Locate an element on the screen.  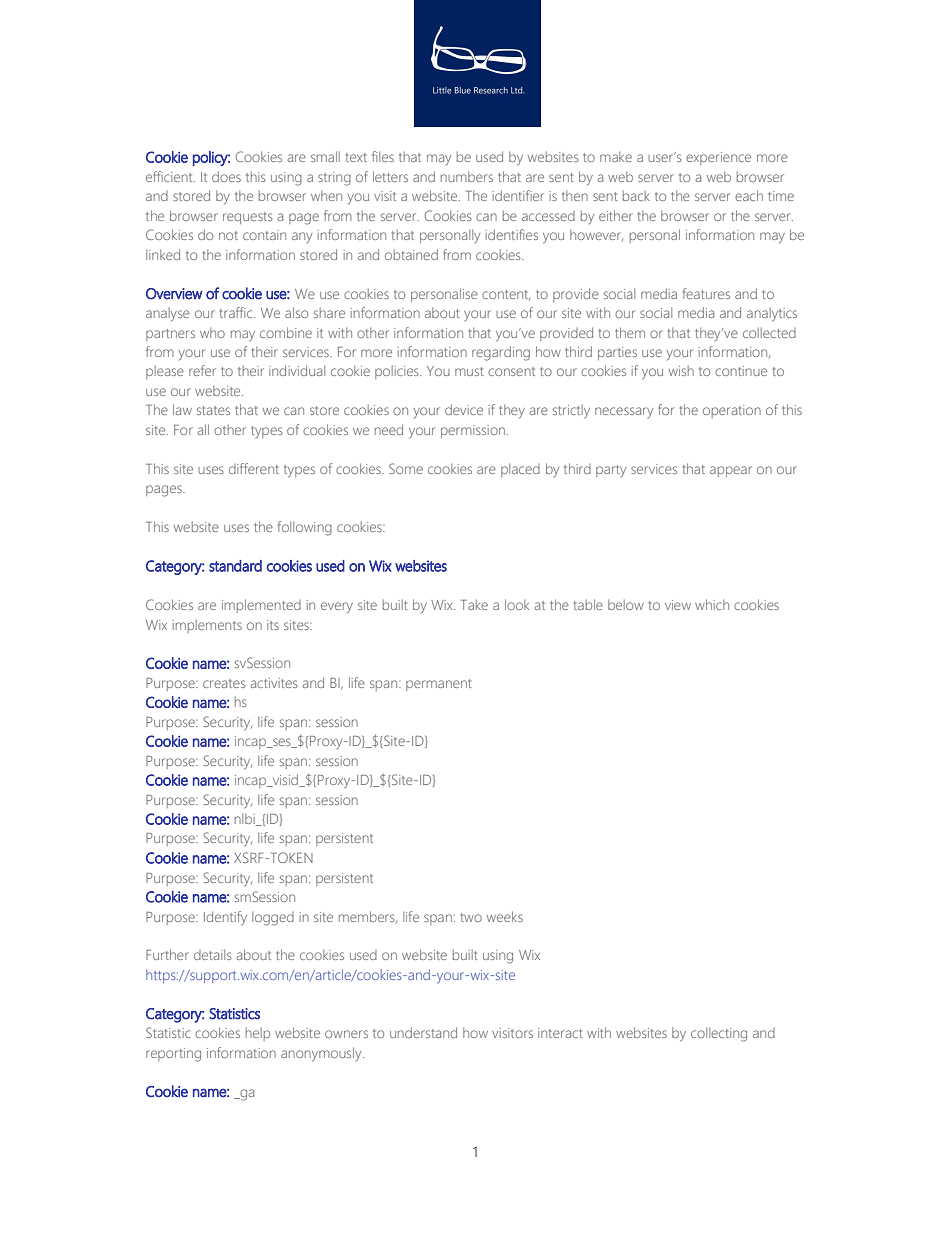
help is located at coordinates (258, 1034).
